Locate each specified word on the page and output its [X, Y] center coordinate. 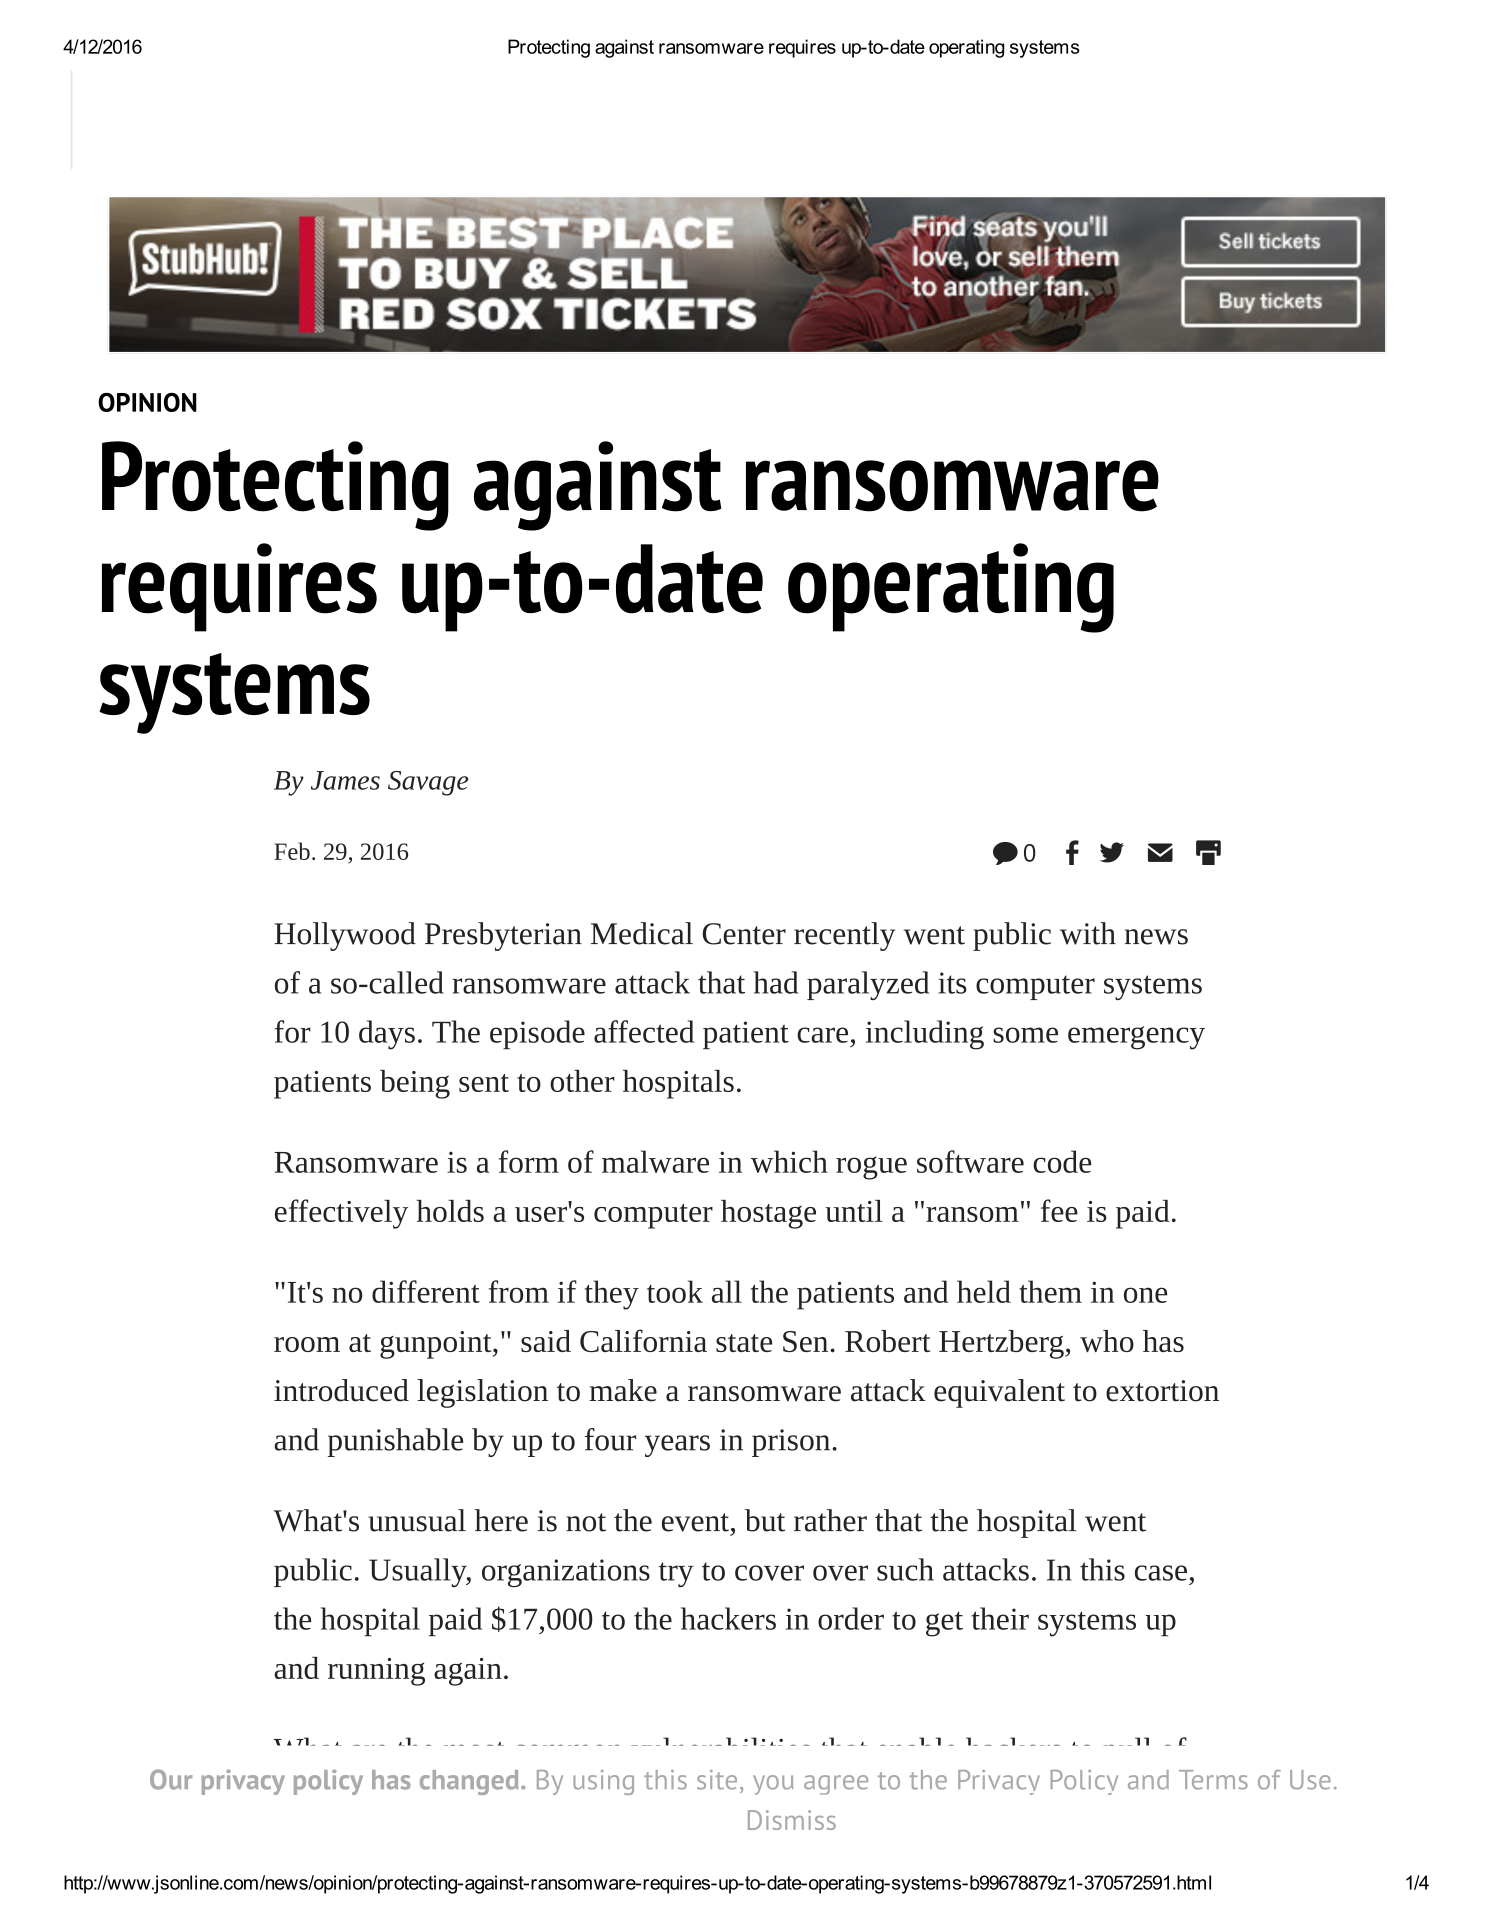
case [1161, 1573]
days [387, 1035]
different [426, 1291]
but [765, 1520]
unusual [417, 1520]
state [744, 1343]
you [773, 1785]
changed [469, 1782]
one [1145, 1295]
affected [644, 1031]
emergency [1136, 1038]
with [1088, 933]
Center [744, 934]
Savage [428, 783]
